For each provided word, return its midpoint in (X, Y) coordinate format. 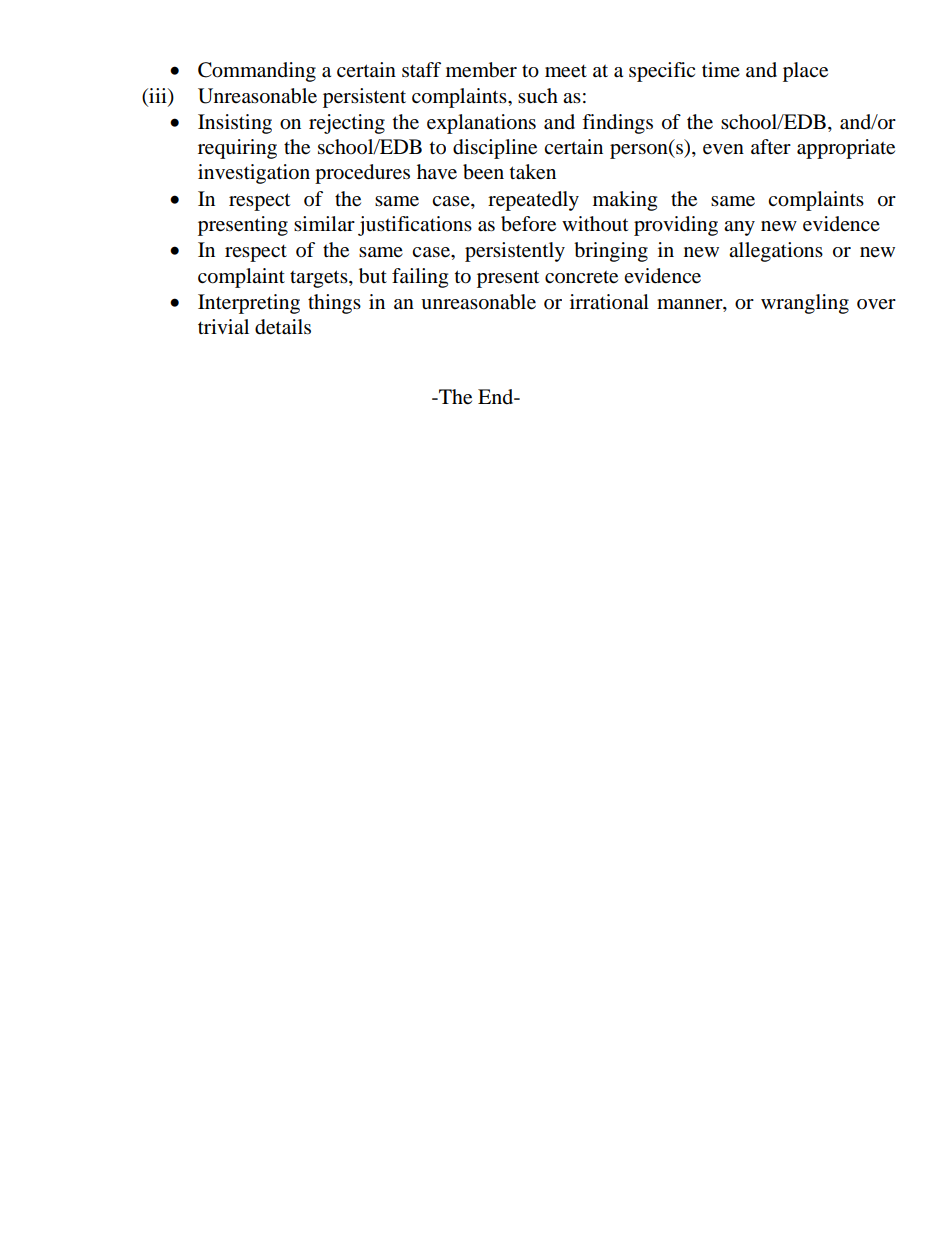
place (805, 72)
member (481, 70)
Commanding (257, 72)
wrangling (805, 304)
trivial (223, 326)
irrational (609, 302)
